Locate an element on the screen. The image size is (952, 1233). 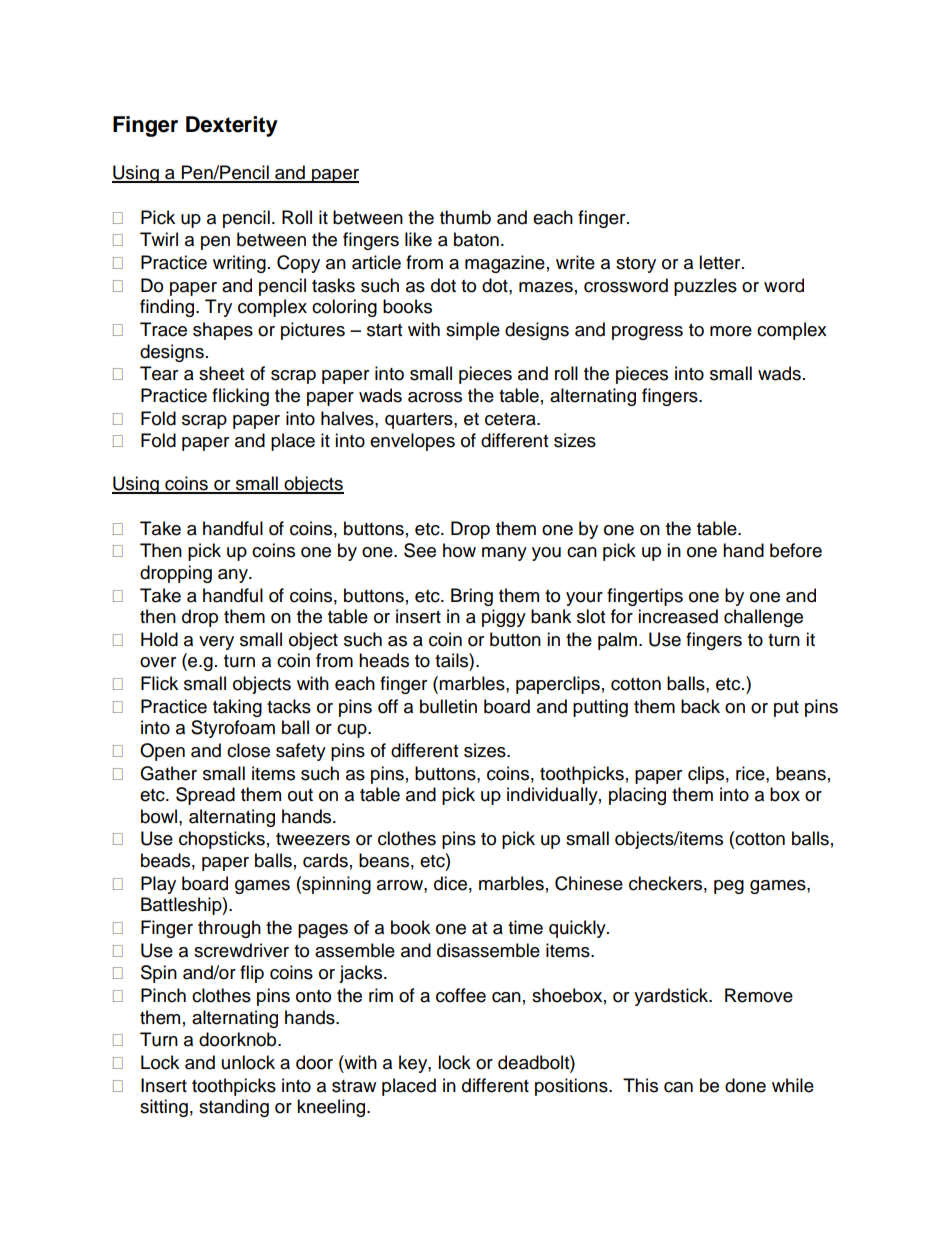
standing is located at coordinates (234, 1108).
